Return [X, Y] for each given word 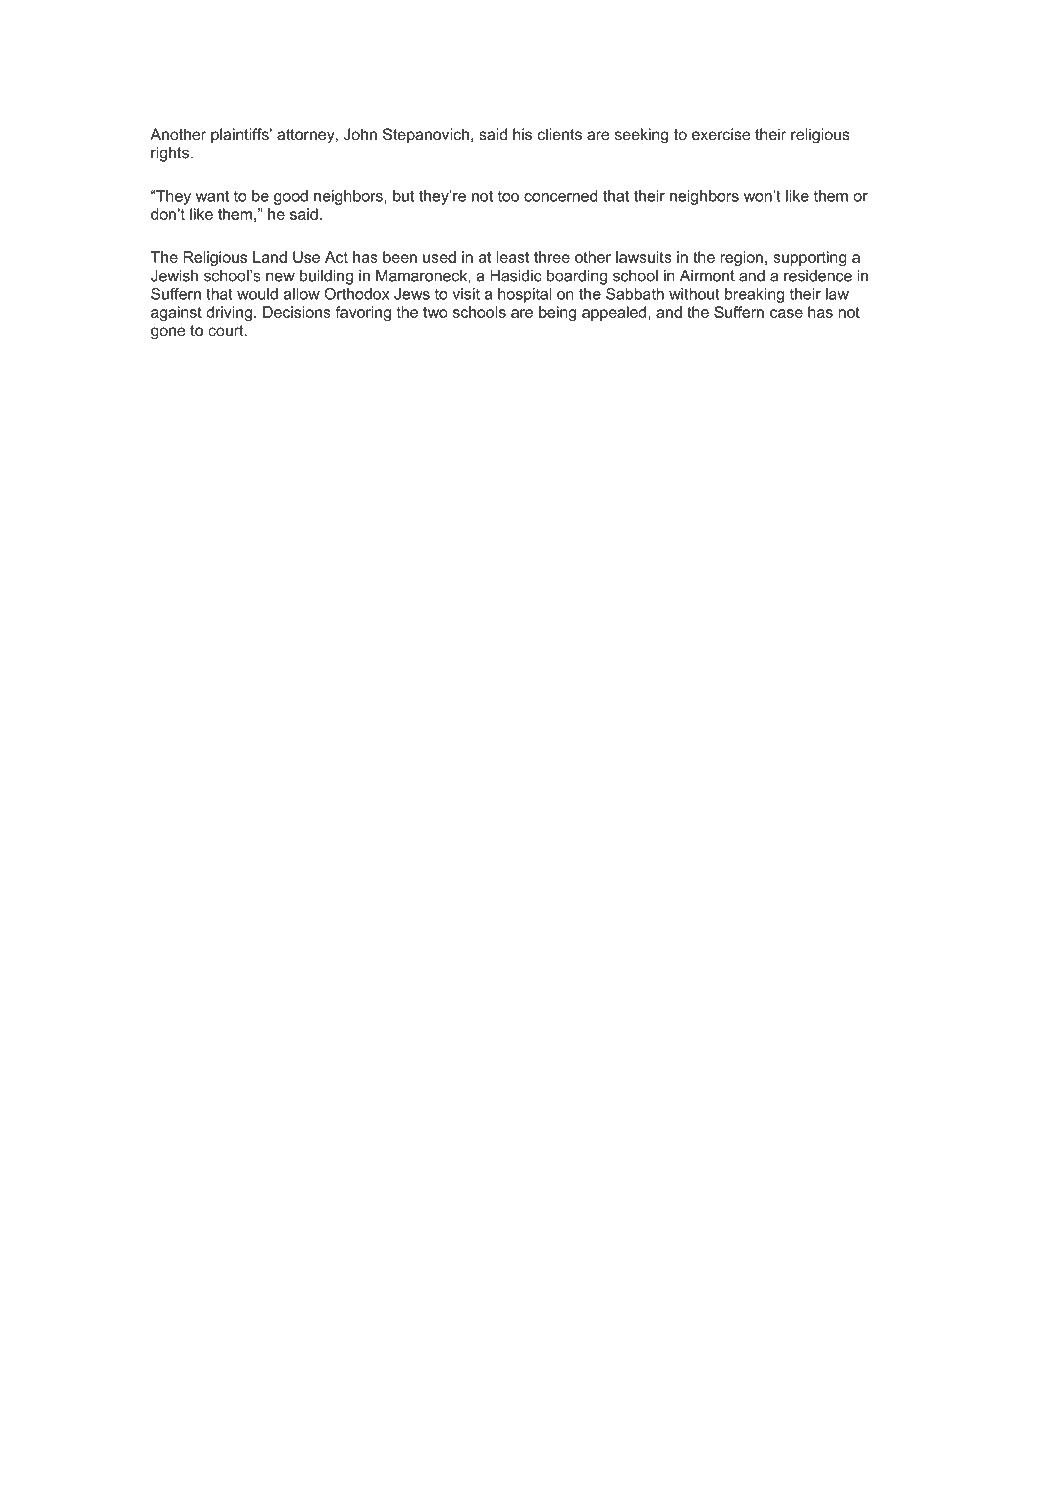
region [741, 258]
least [512, 257]
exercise [721, 134]
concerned [561, 196]
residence [818, 276]
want [212, 196]
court [227, 330]
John [360, 134]
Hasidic [516, 276]
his [522, 134]
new [280, 277]
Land [270, 257]
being [557, 313]
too [508, 196]
